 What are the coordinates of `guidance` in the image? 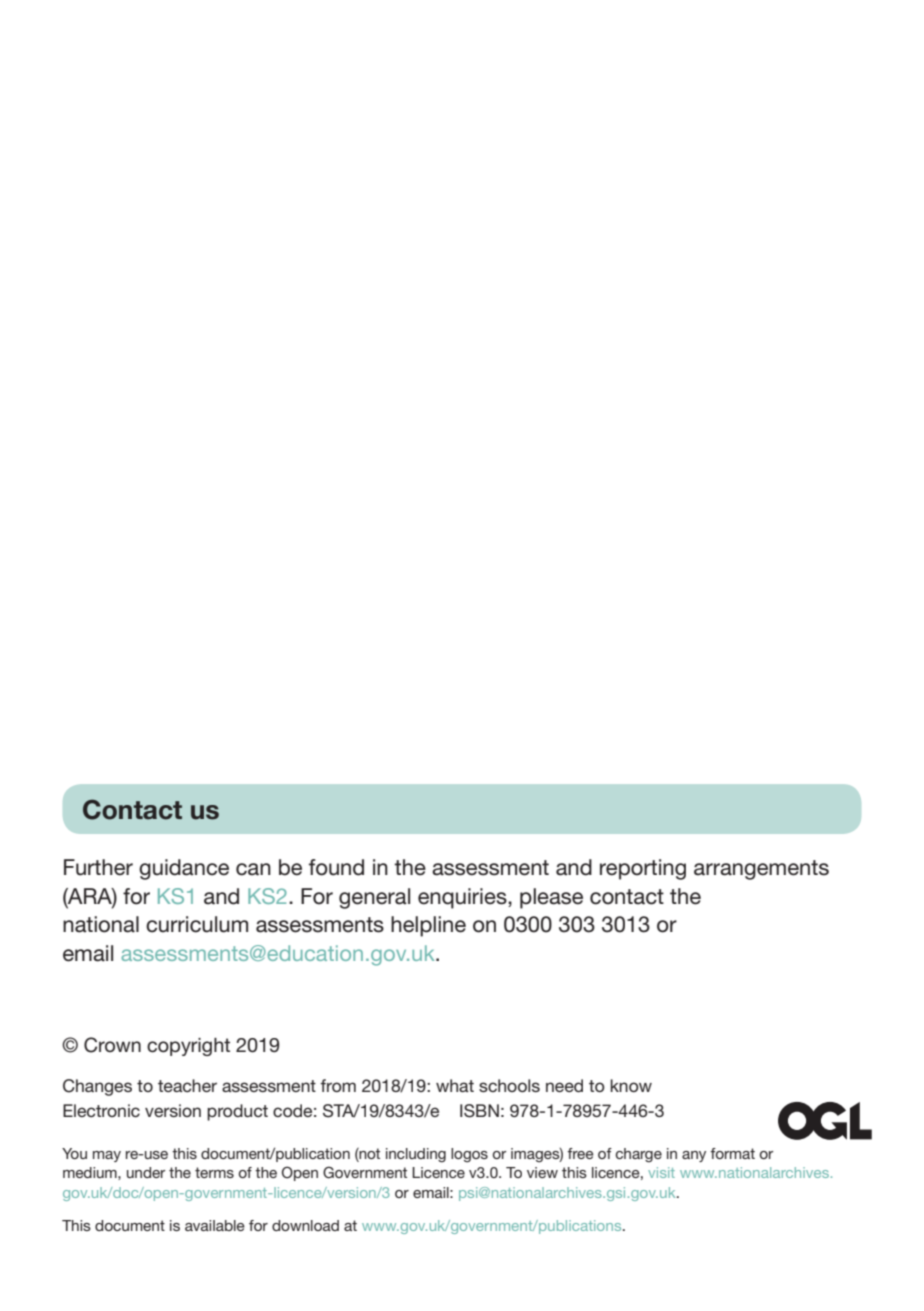 It's located at (184, 869).
